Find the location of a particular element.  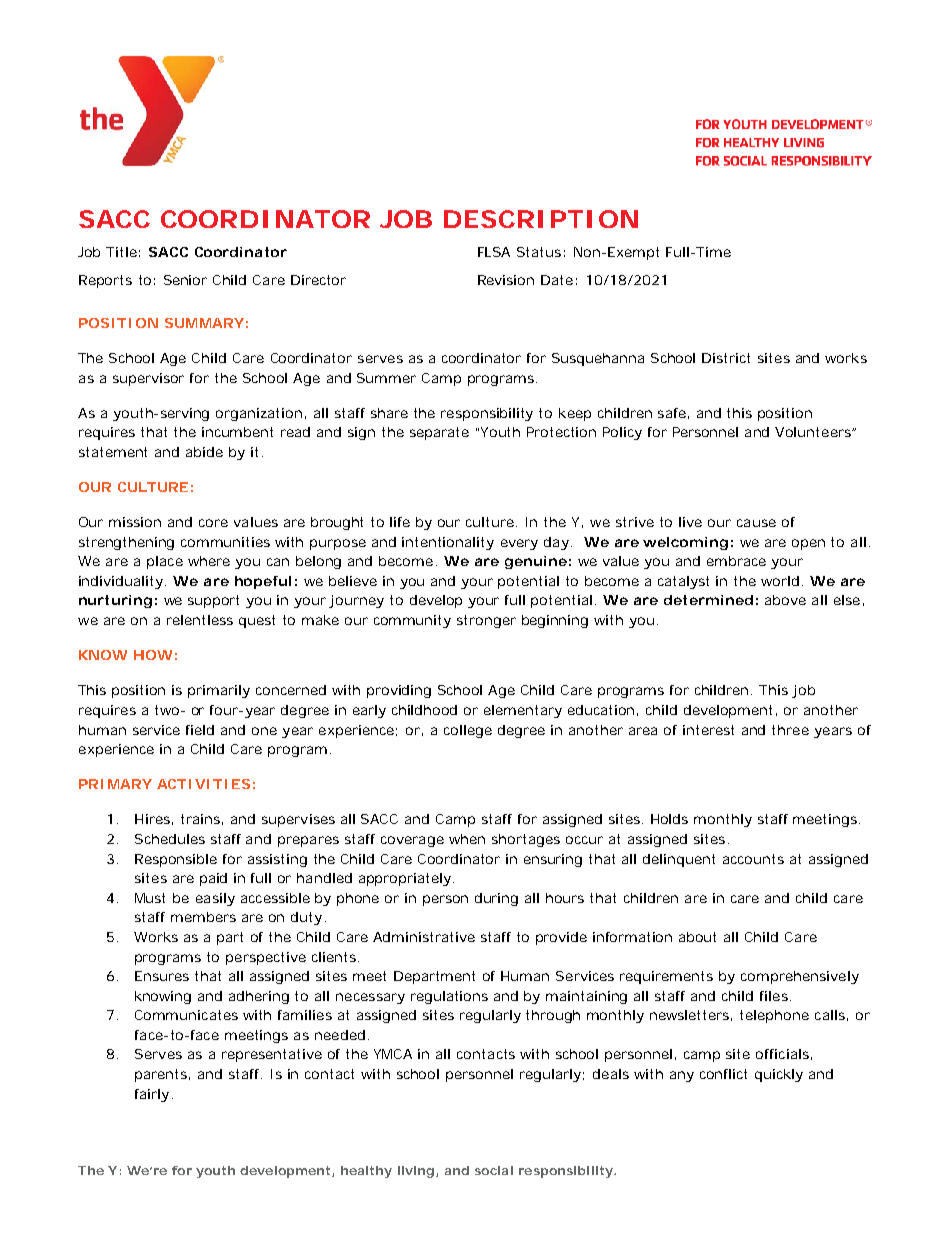

Revision is located at coordinates (506, 280).
